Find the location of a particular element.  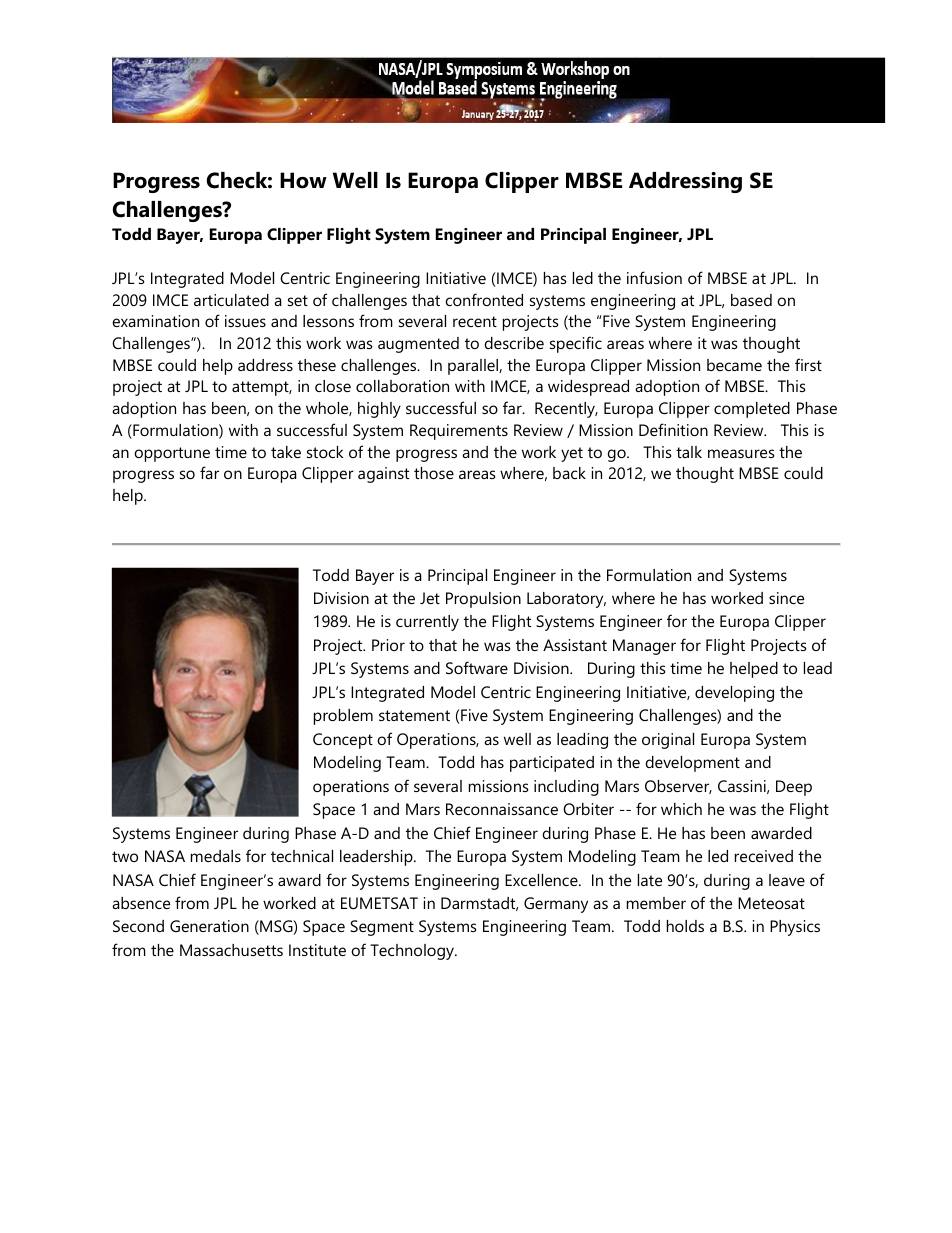

opportune is located at coordinates (172, 454).
